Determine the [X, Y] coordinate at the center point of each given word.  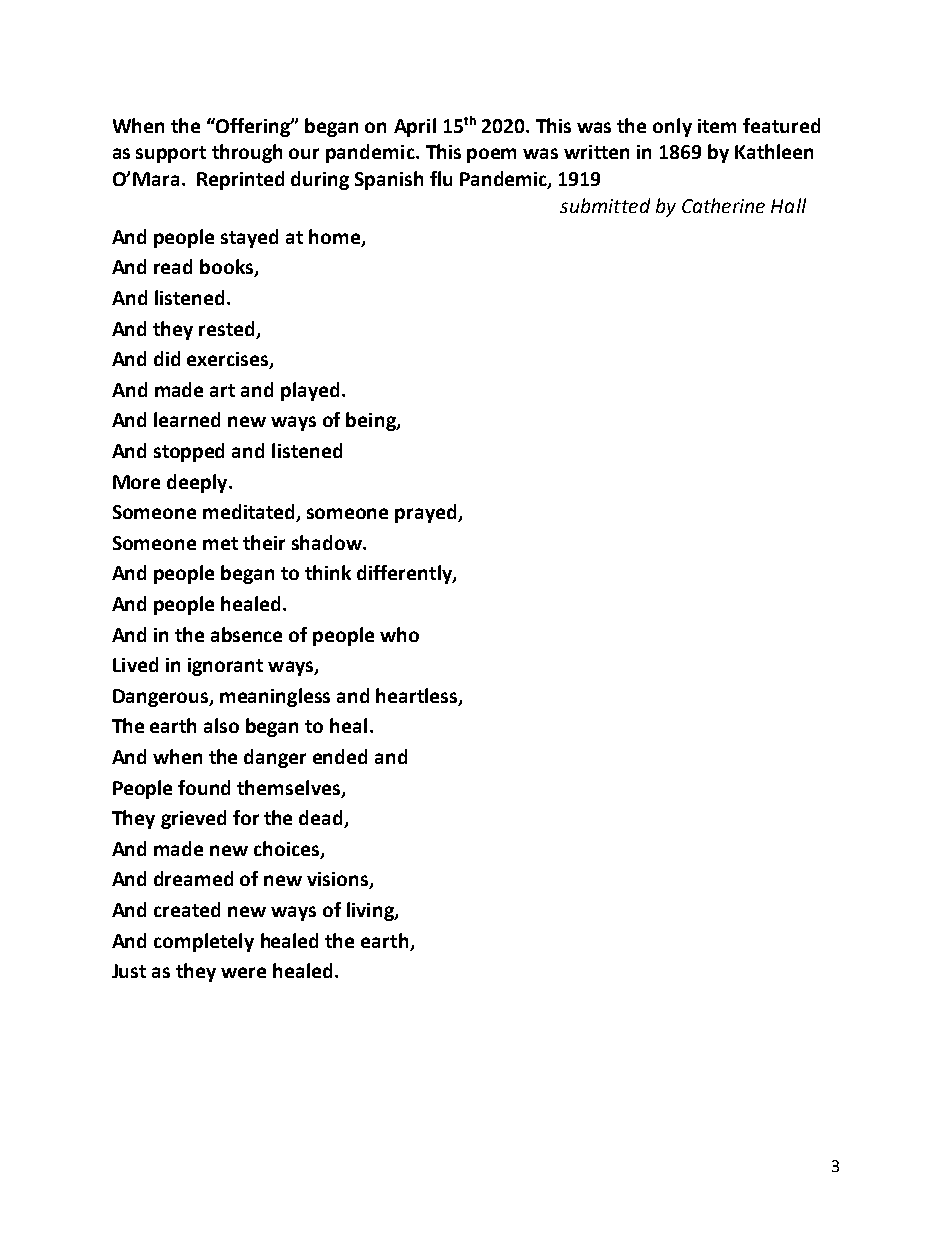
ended [340, 756]
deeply [198, 483]
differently [405, 574]
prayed [427, 513]
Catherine [723, 205]
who [399, 634]
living [371, 911]
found [204, 787]
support [171, 154]
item [717, 126]
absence [246, 634]
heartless [418, 696]
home [336, 237]
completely [204, 942]
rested [226, 328]
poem [491, 155]
